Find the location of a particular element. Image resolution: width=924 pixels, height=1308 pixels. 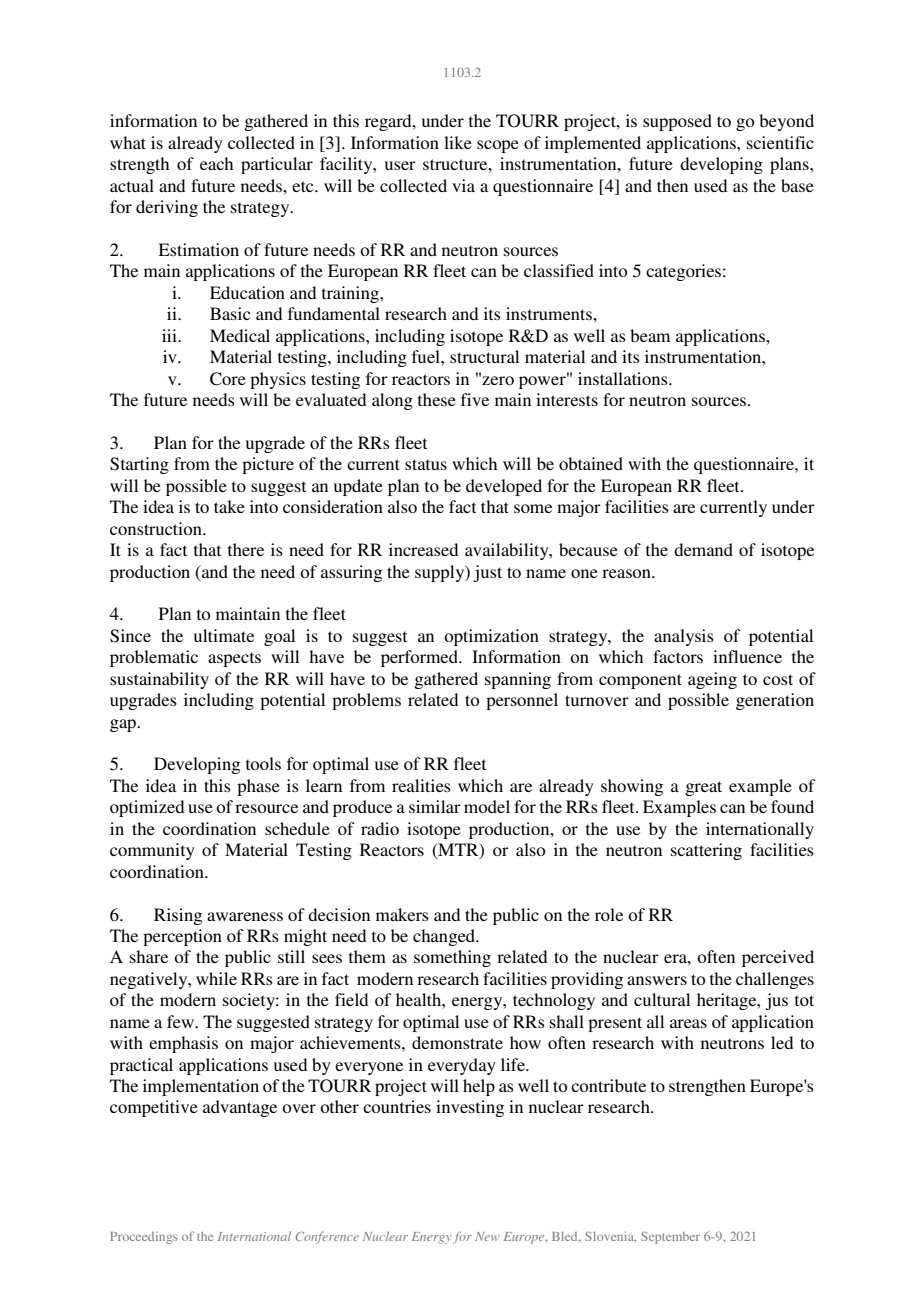

installations is located at coordinates (624, 378).
